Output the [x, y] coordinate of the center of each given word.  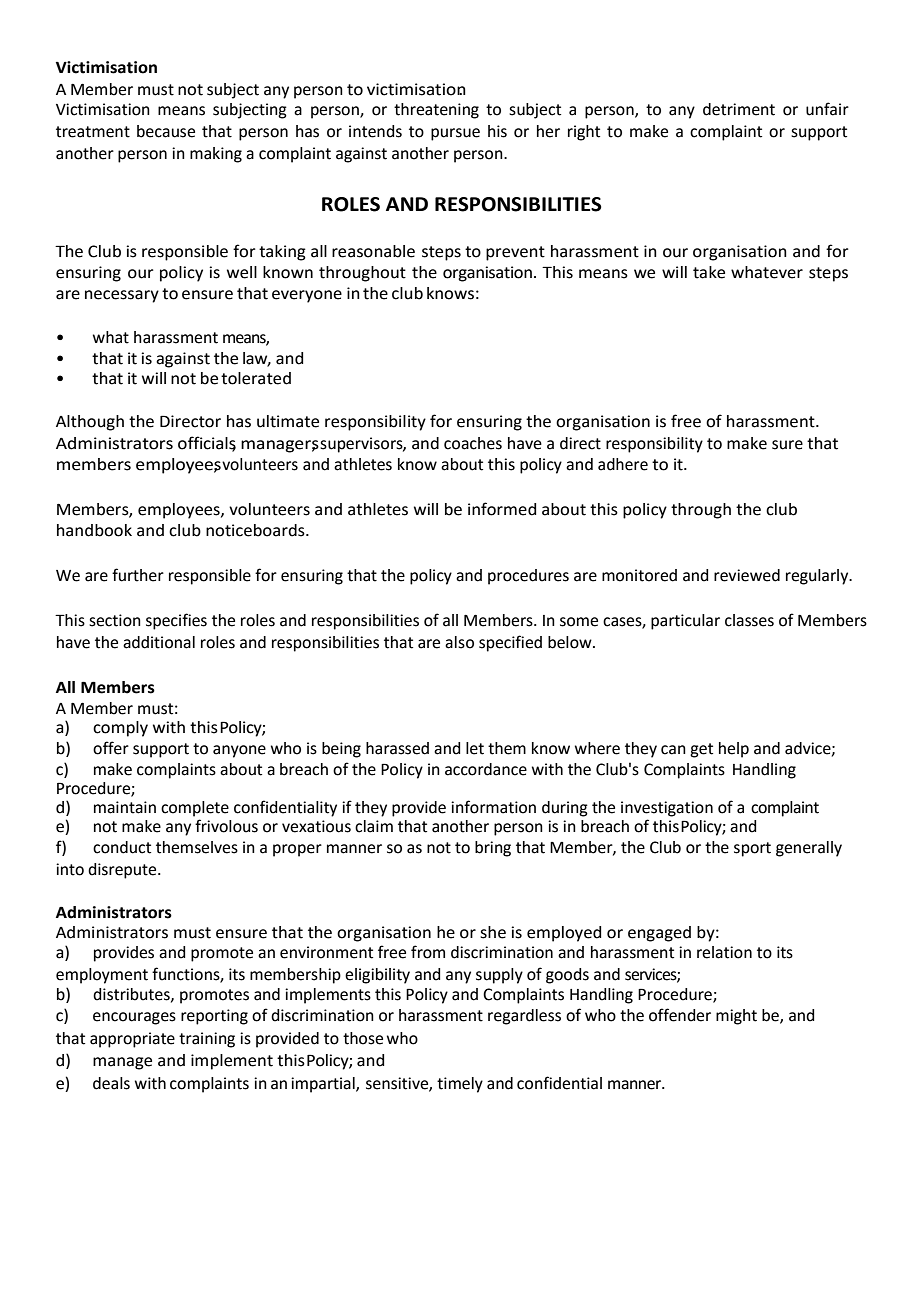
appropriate [132, 1040]
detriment [739, 109]
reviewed [747, 575]
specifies [176, 621]
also [459, 642]
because [166, 131]
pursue [455, 134]
